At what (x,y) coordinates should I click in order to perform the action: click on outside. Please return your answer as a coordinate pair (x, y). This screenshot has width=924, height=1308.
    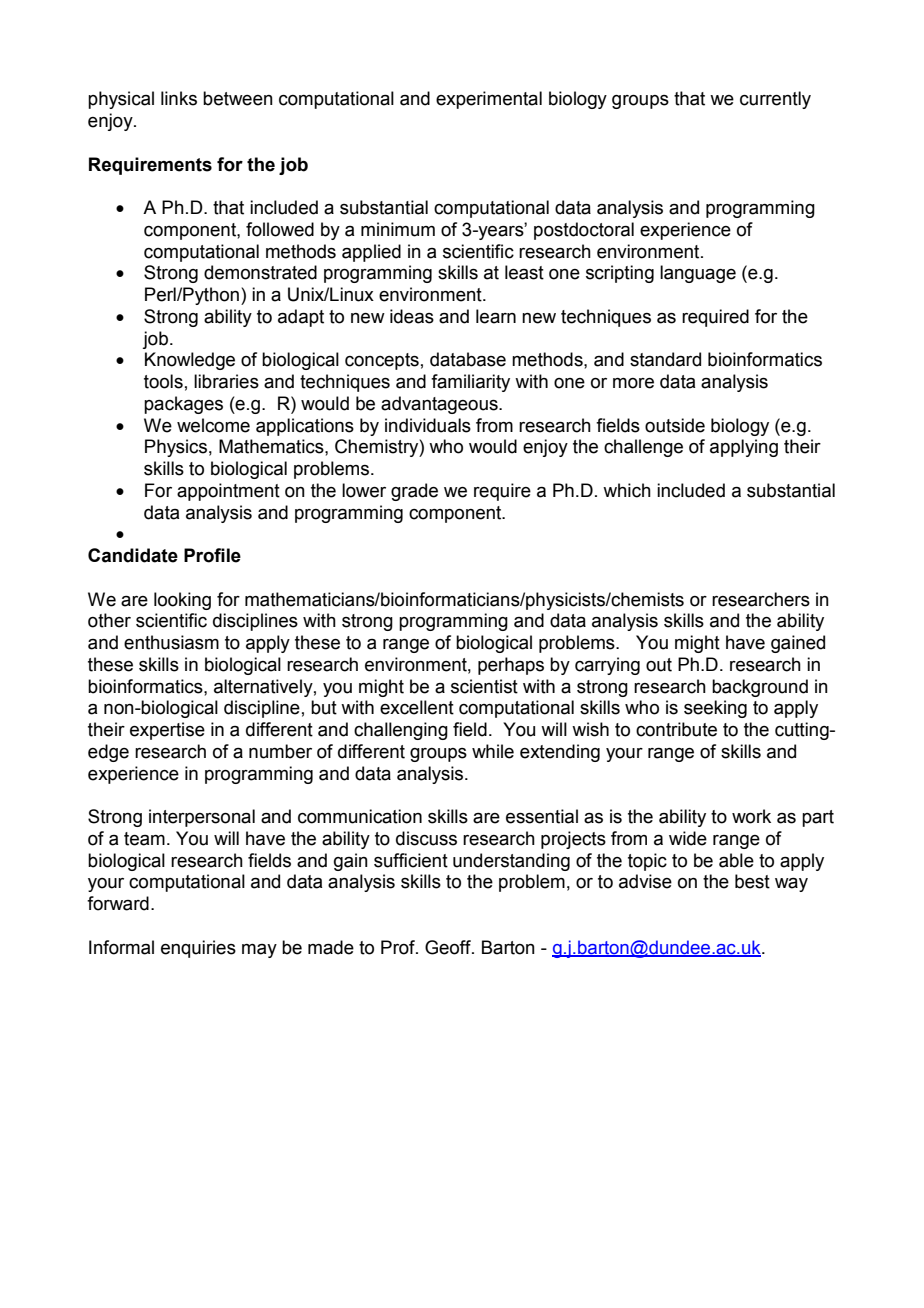
    Looking at the image, I should click on (675, 425).
